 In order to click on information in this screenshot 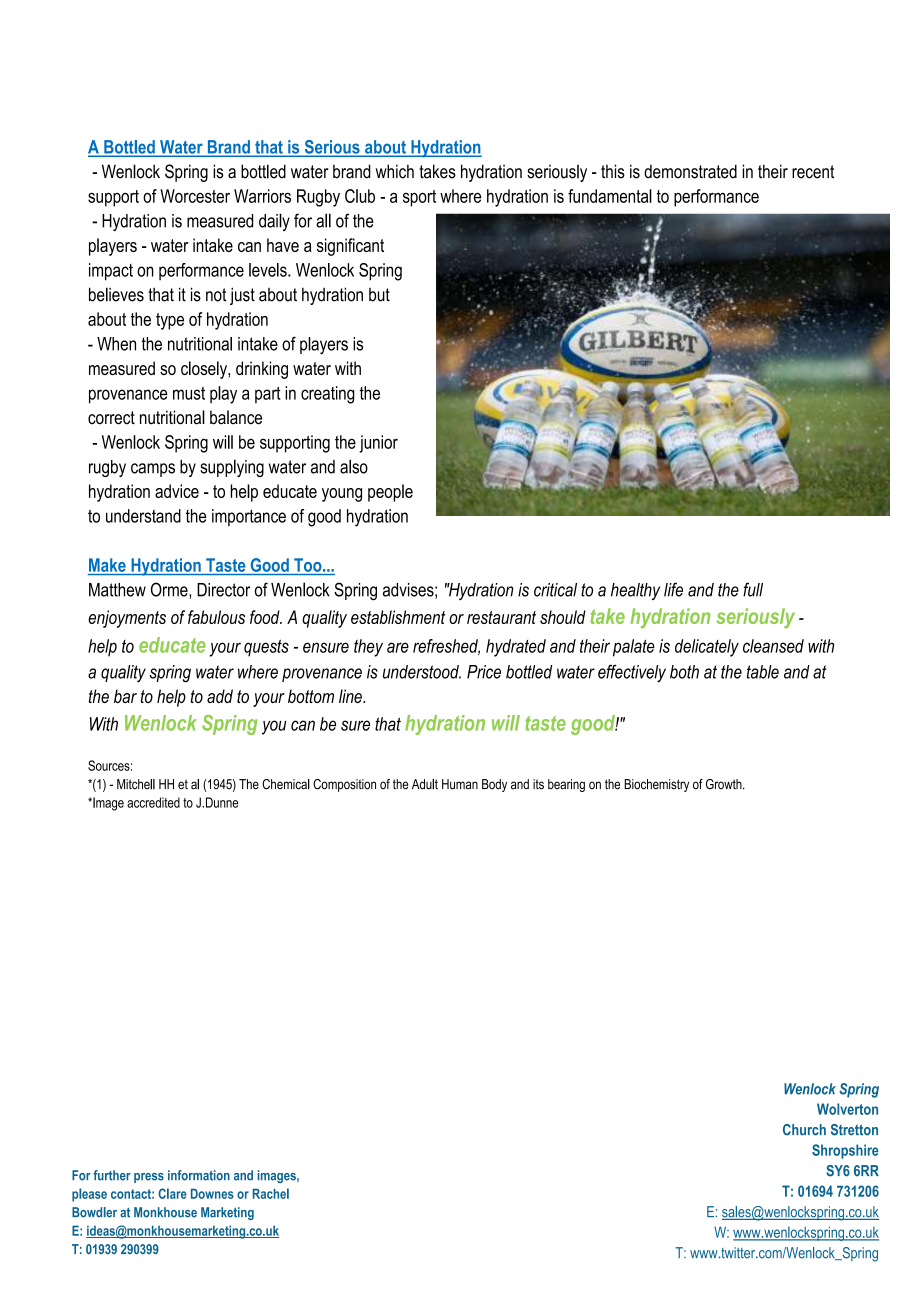, I will do `click(199, 1175)`.
